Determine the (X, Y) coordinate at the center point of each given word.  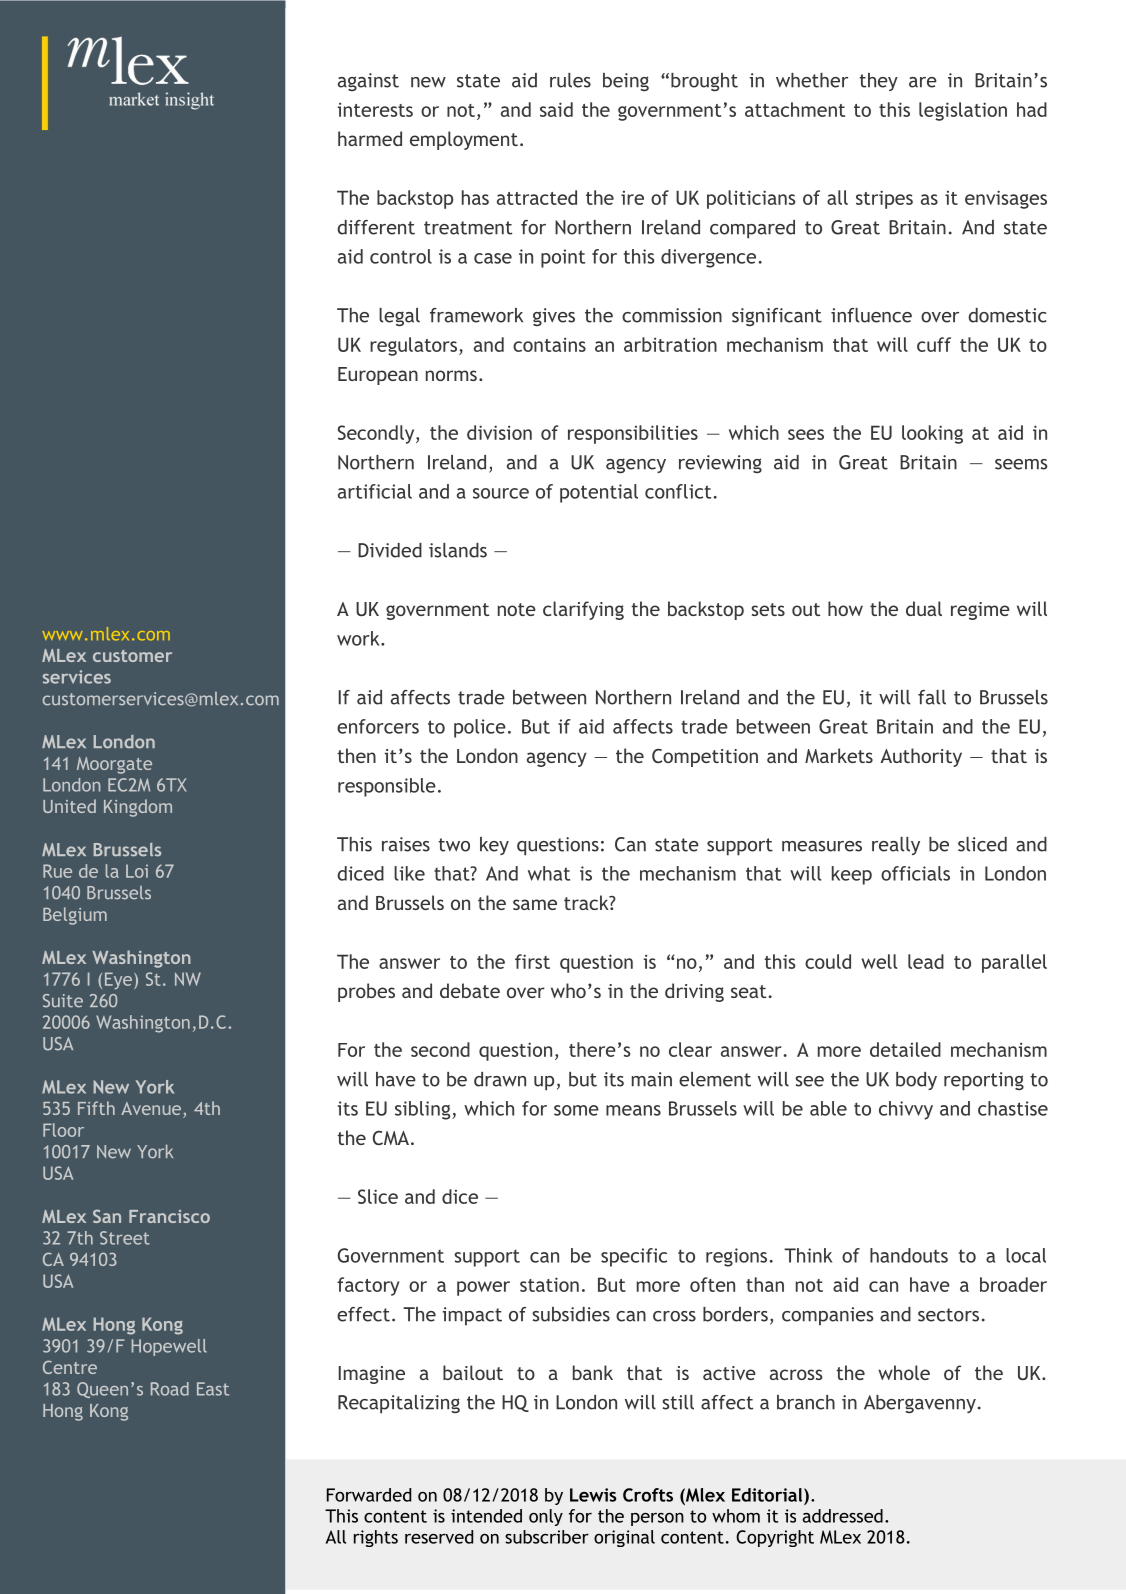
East (213, 1389)
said (556, 109)
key (494, 846)
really (896, 846)
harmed (370, 138)
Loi (137, 871)
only (546, 1517)
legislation (963, 111)
